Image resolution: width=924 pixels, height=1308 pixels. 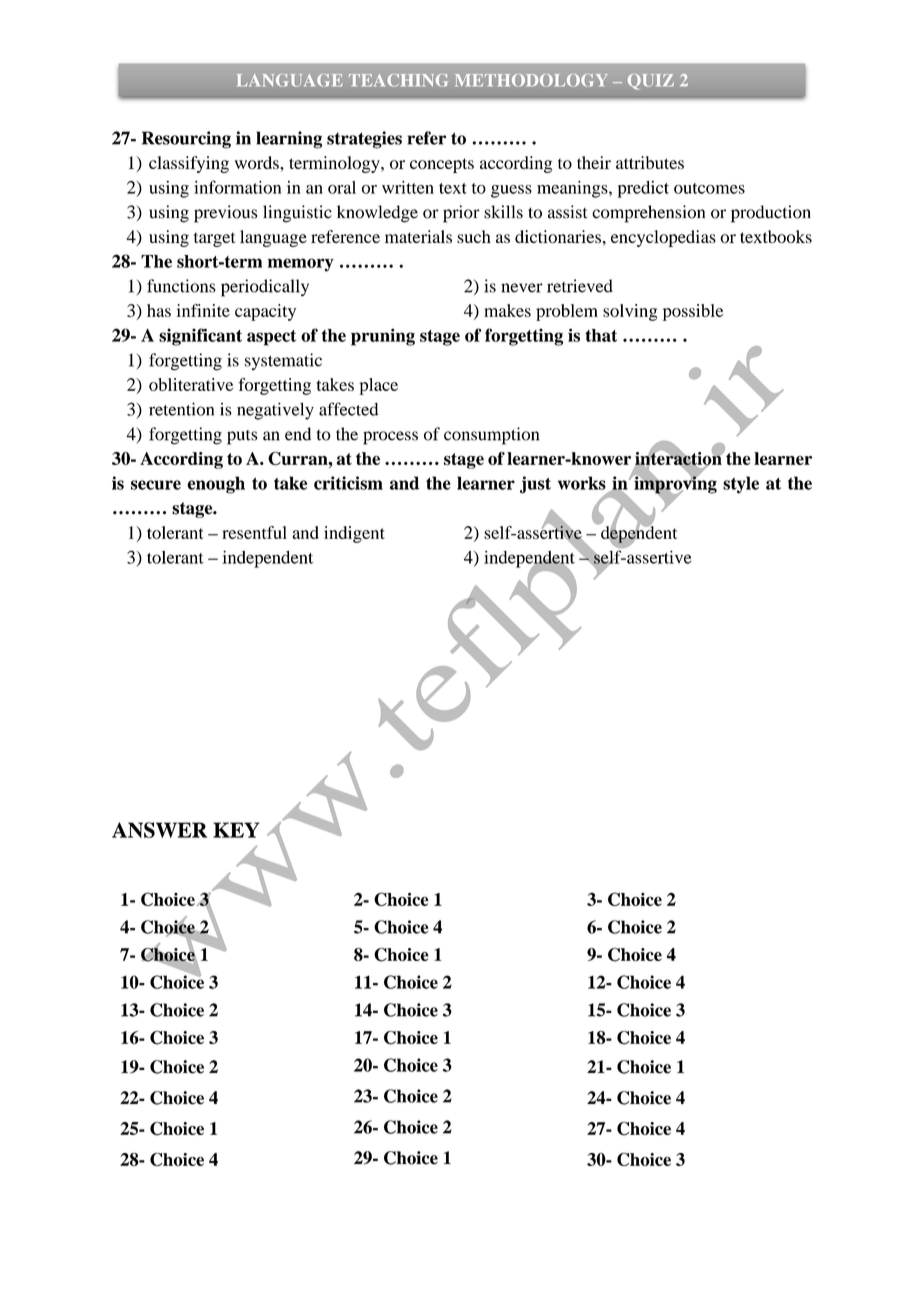 I want to click on TEACHING, so click(x=398, y=80).
